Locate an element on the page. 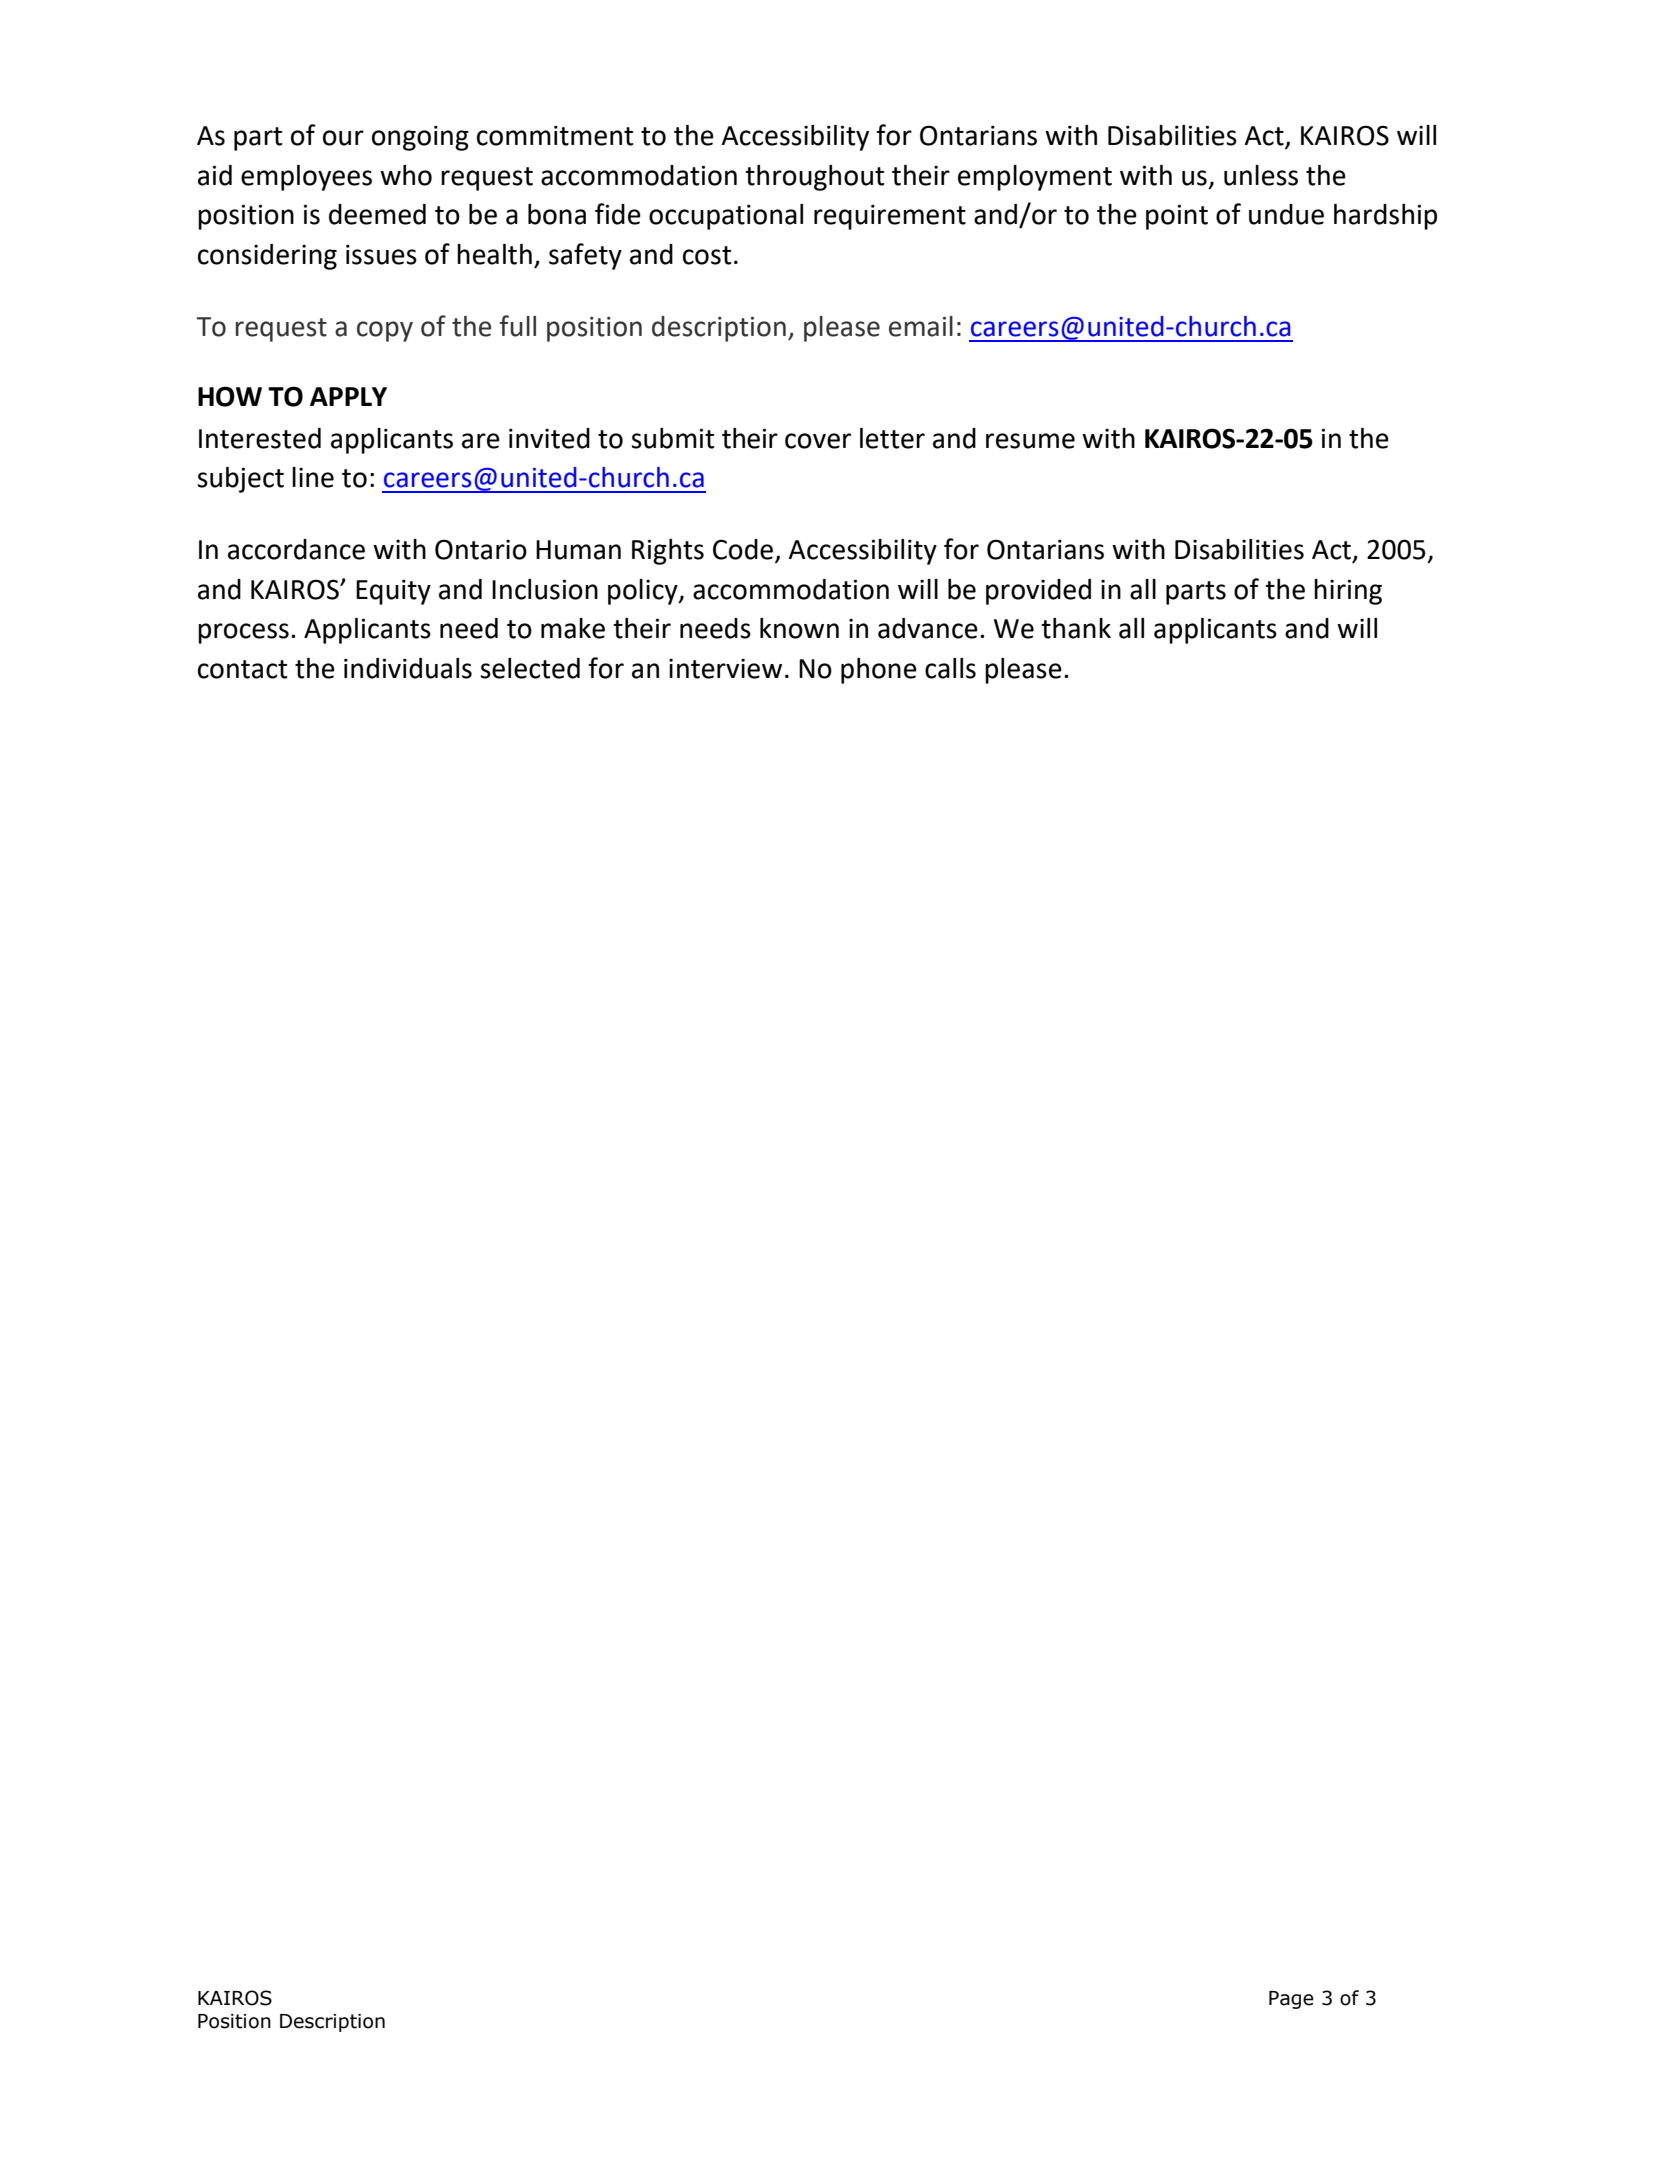 This image has height=2164, width=1672. phone is located at coordinates (879, 671).
